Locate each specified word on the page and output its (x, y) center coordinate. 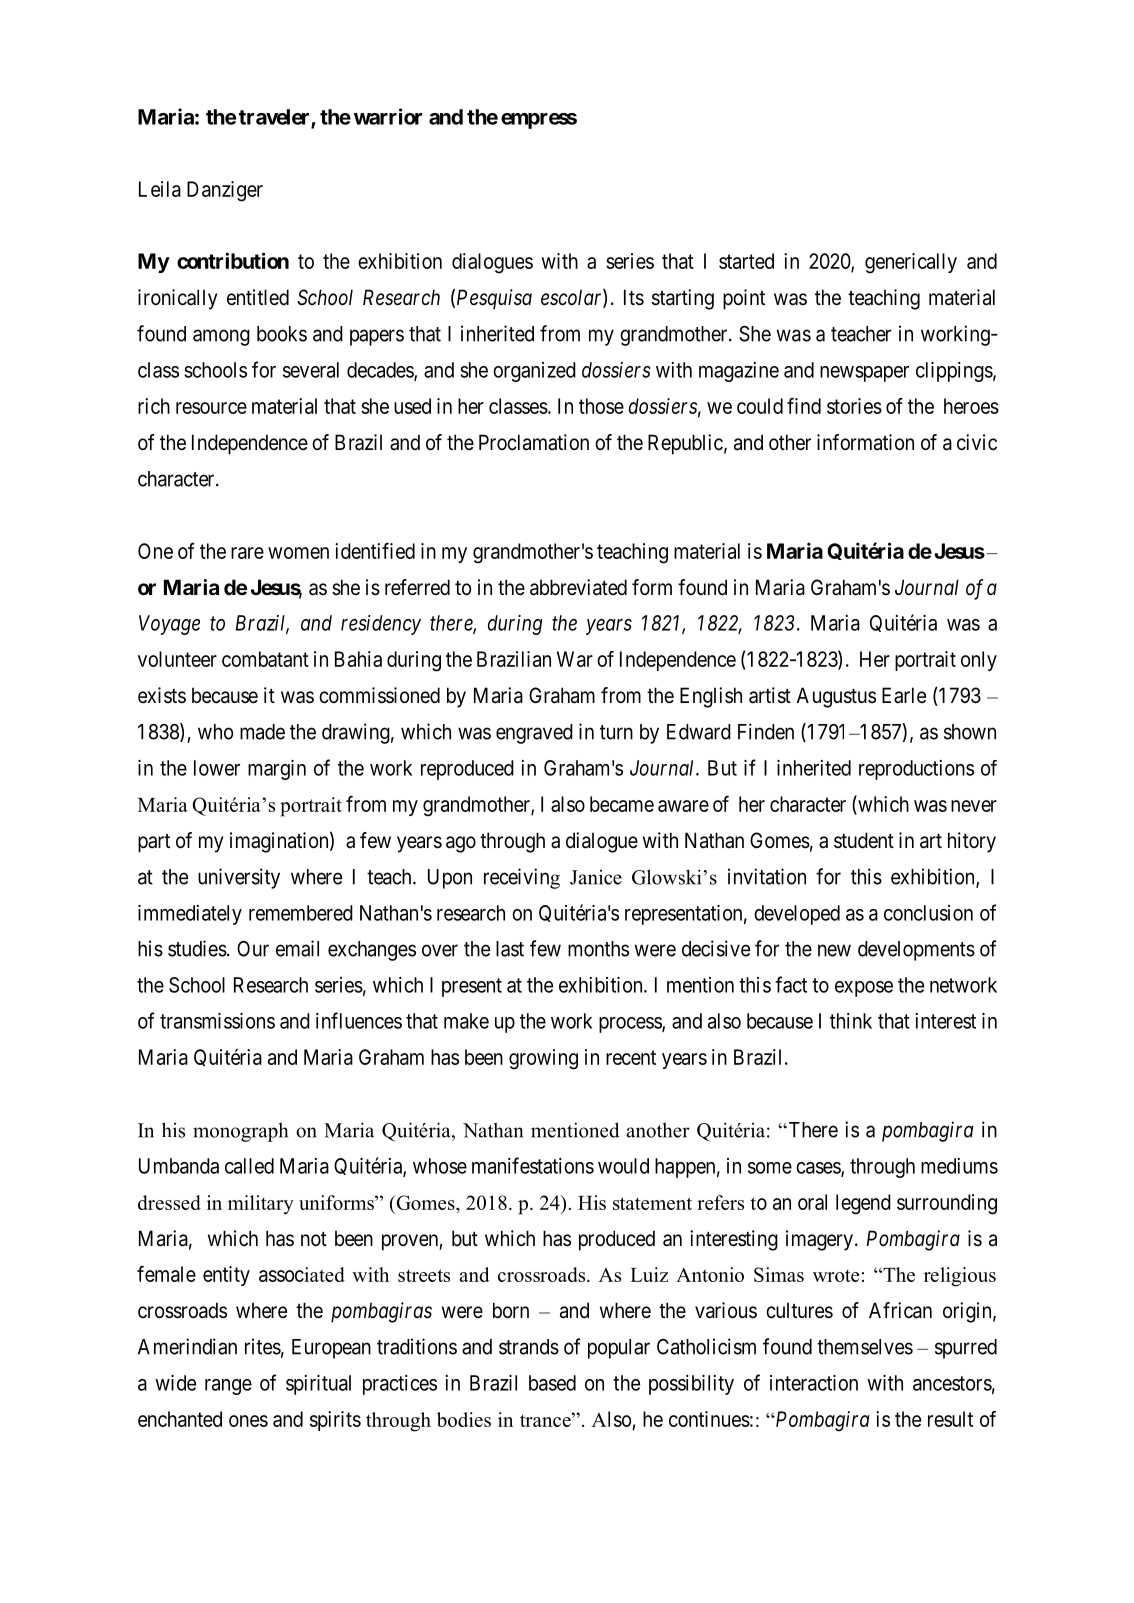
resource (211, 408)
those (601, 406)
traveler (275, 118)
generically (911, 263)
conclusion (928, 913)
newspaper (864, 374)
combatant (265, 659)
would (623, 1166)
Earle (904, 695)
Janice (596, 877)
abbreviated (578, 587)
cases (819, 1169)
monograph (240, 1132)
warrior (388, 116)
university (239, 878)
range (228, 1387)
